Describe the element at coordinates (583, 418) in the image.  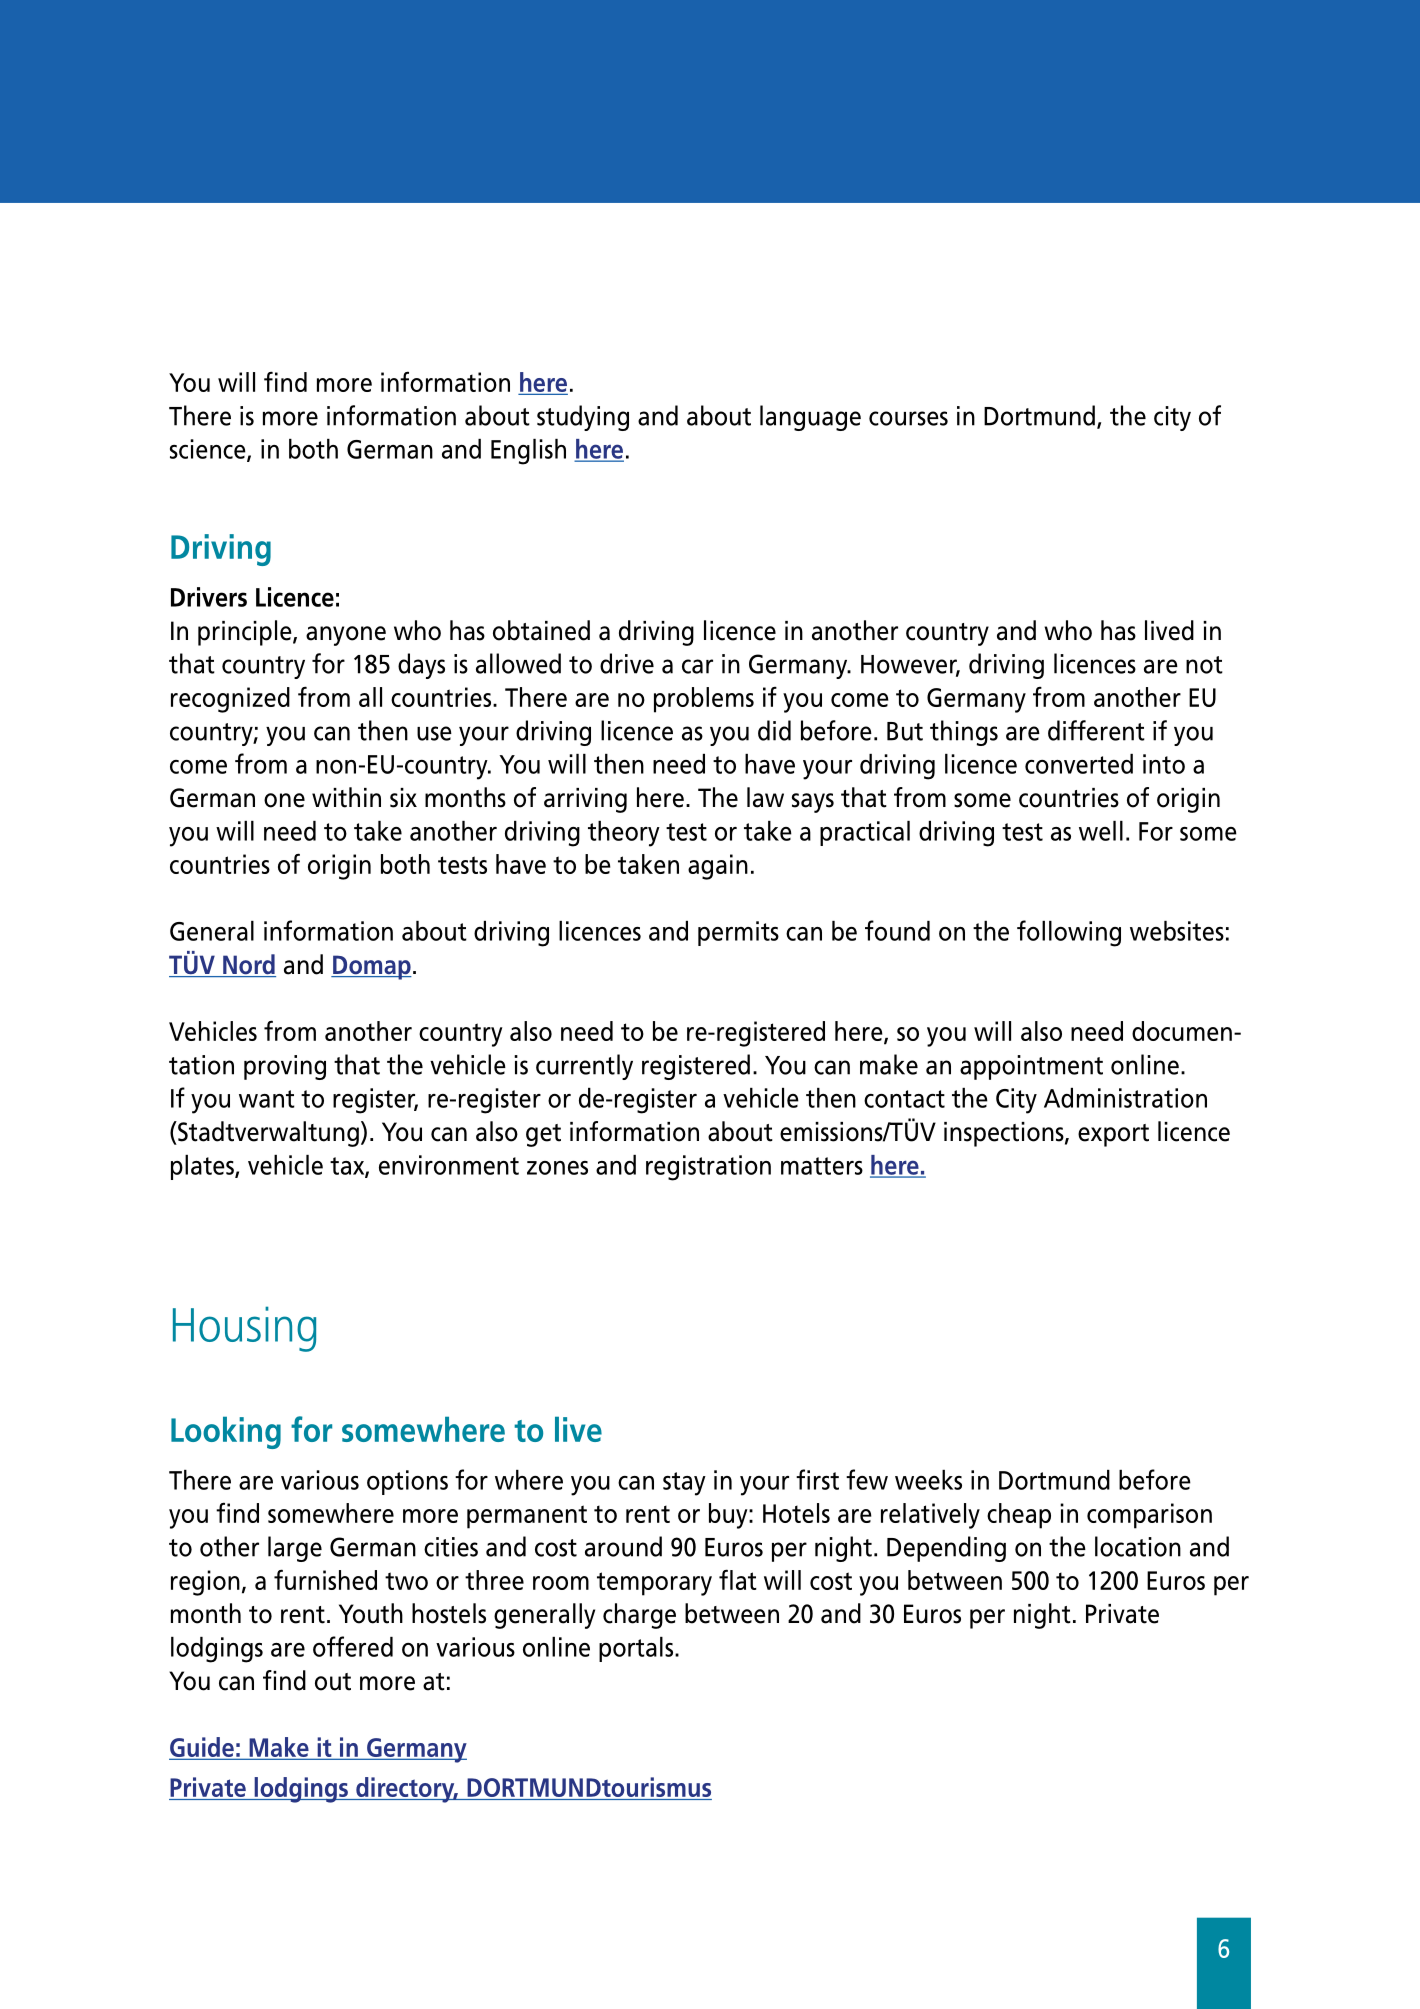
I see `studying` at that location.
